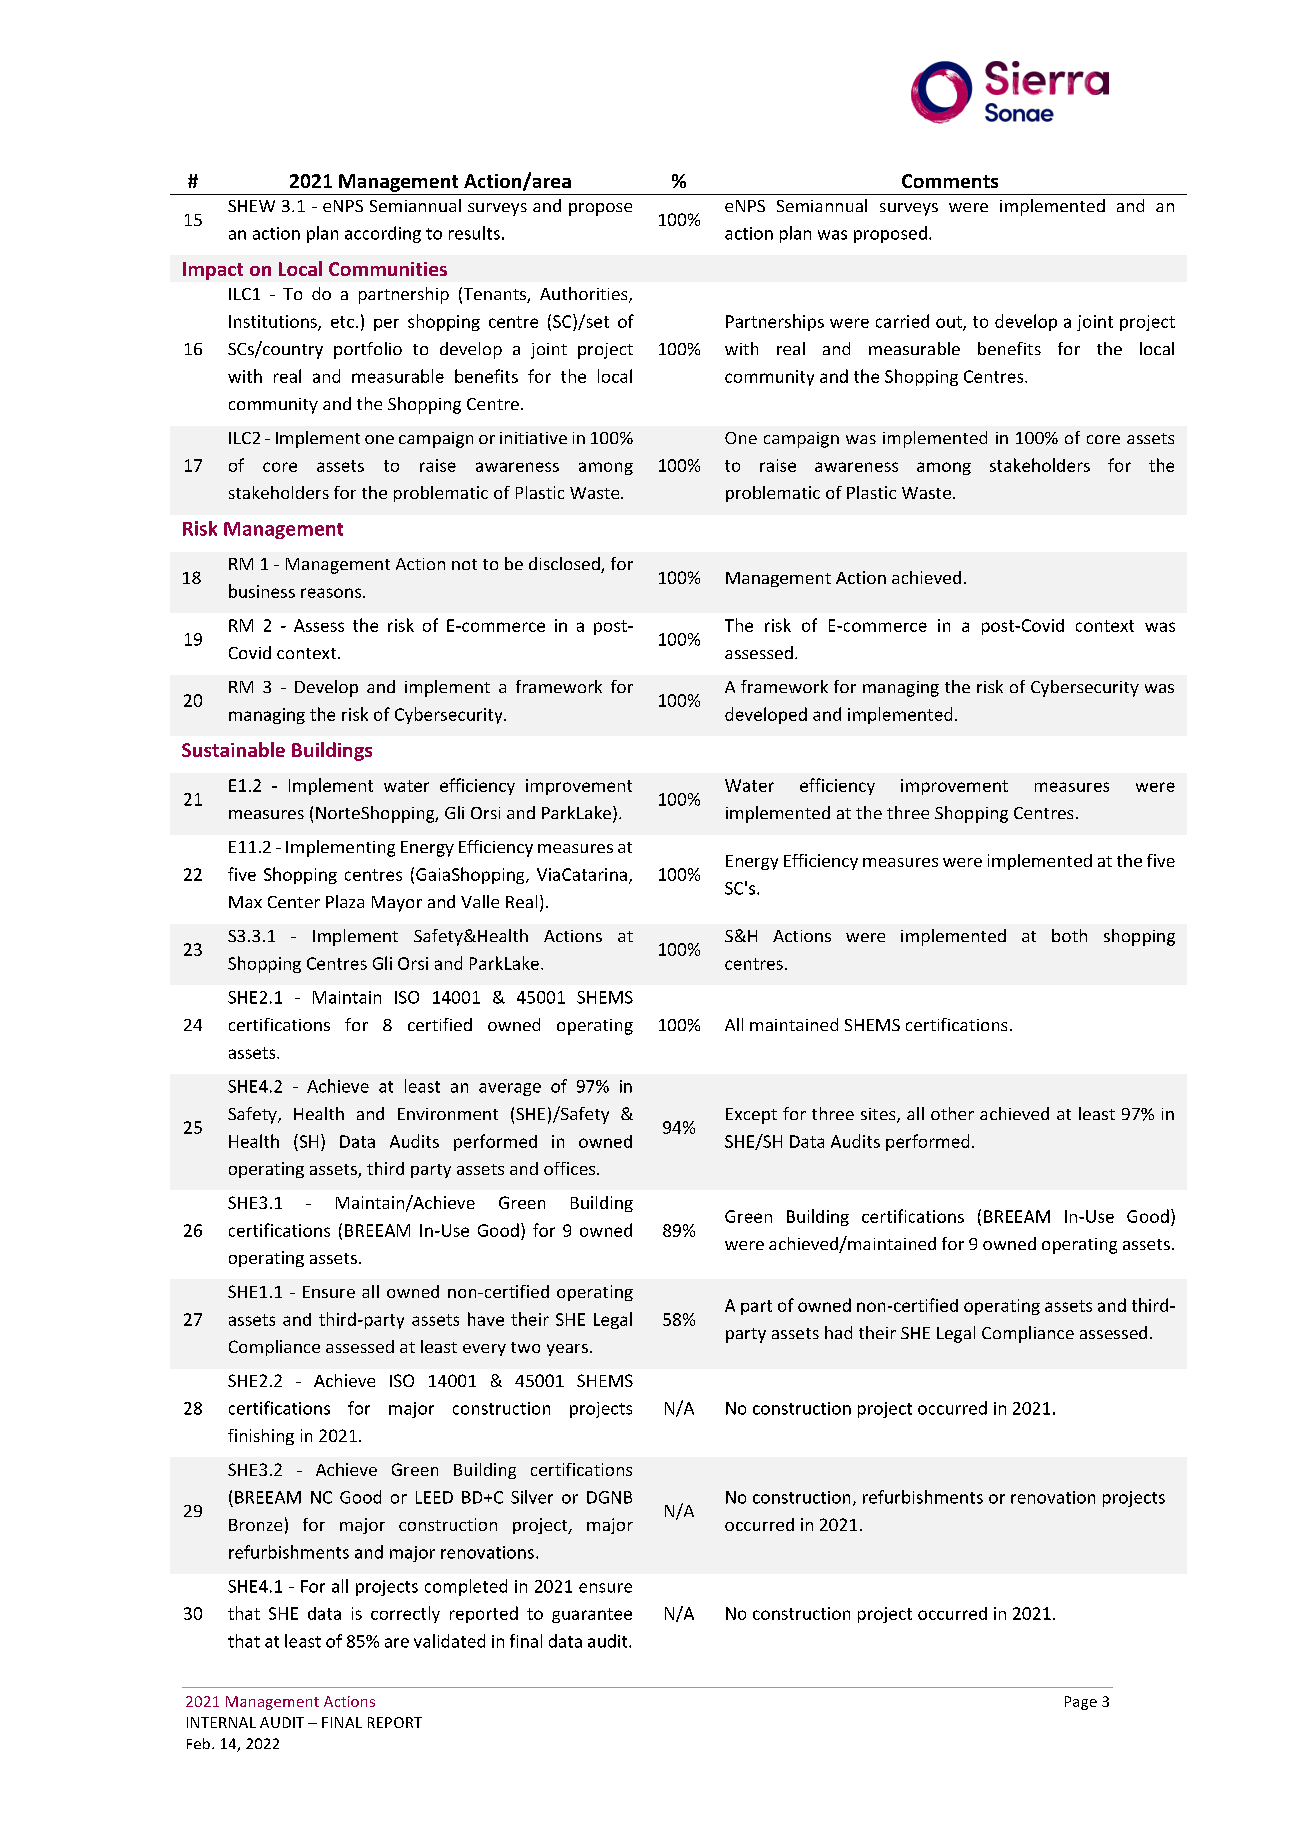  I want to click on SHEW, so click(251, 206).
